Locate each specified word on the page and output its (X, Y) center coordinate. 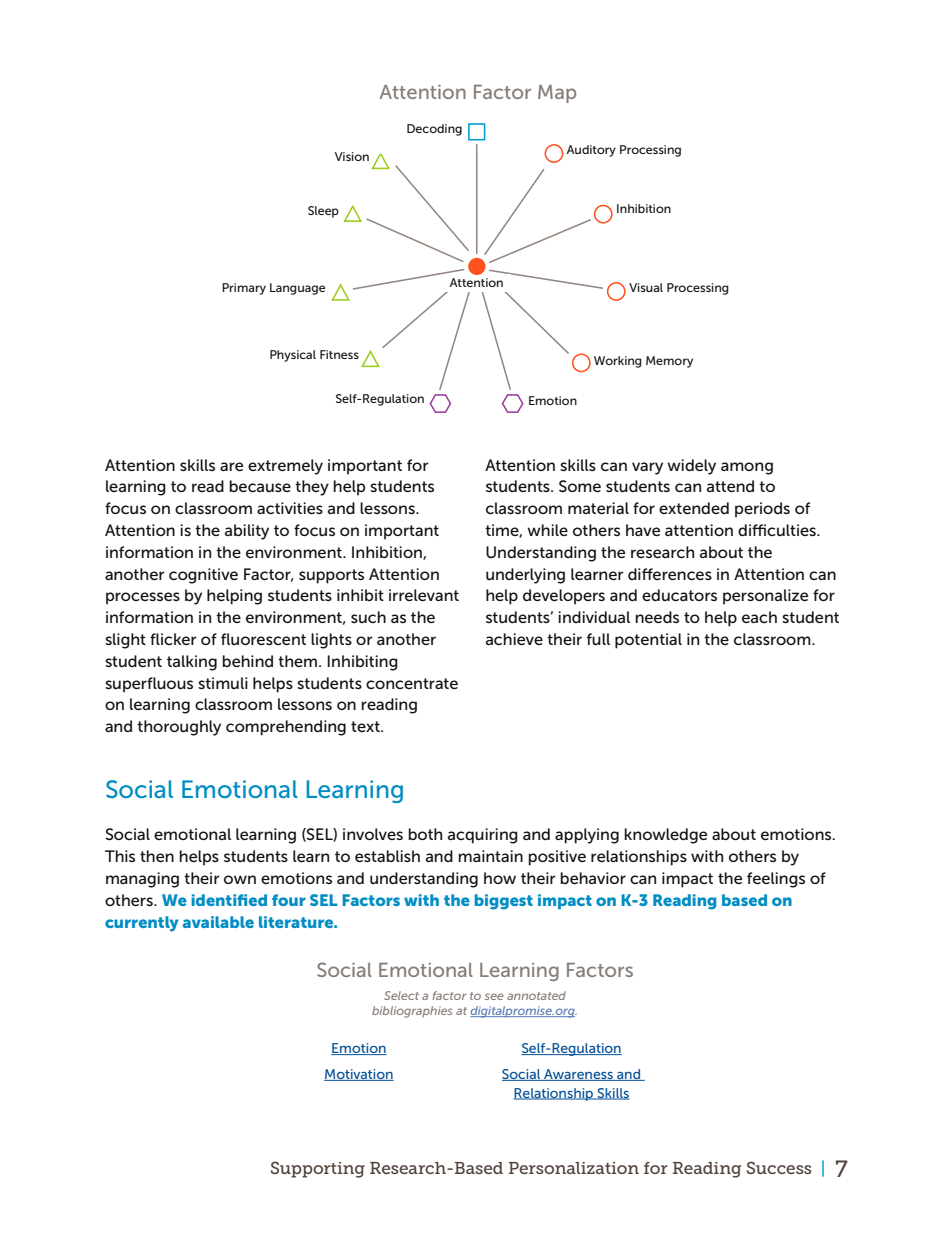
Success (779, 1167)
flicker (173, 639)
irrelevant (424, 595)
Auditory (591, 151)
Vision (352, 156)
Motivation (359, 1075)
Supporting (318, 1169)
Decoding (434, 130)
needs (657, 617)
